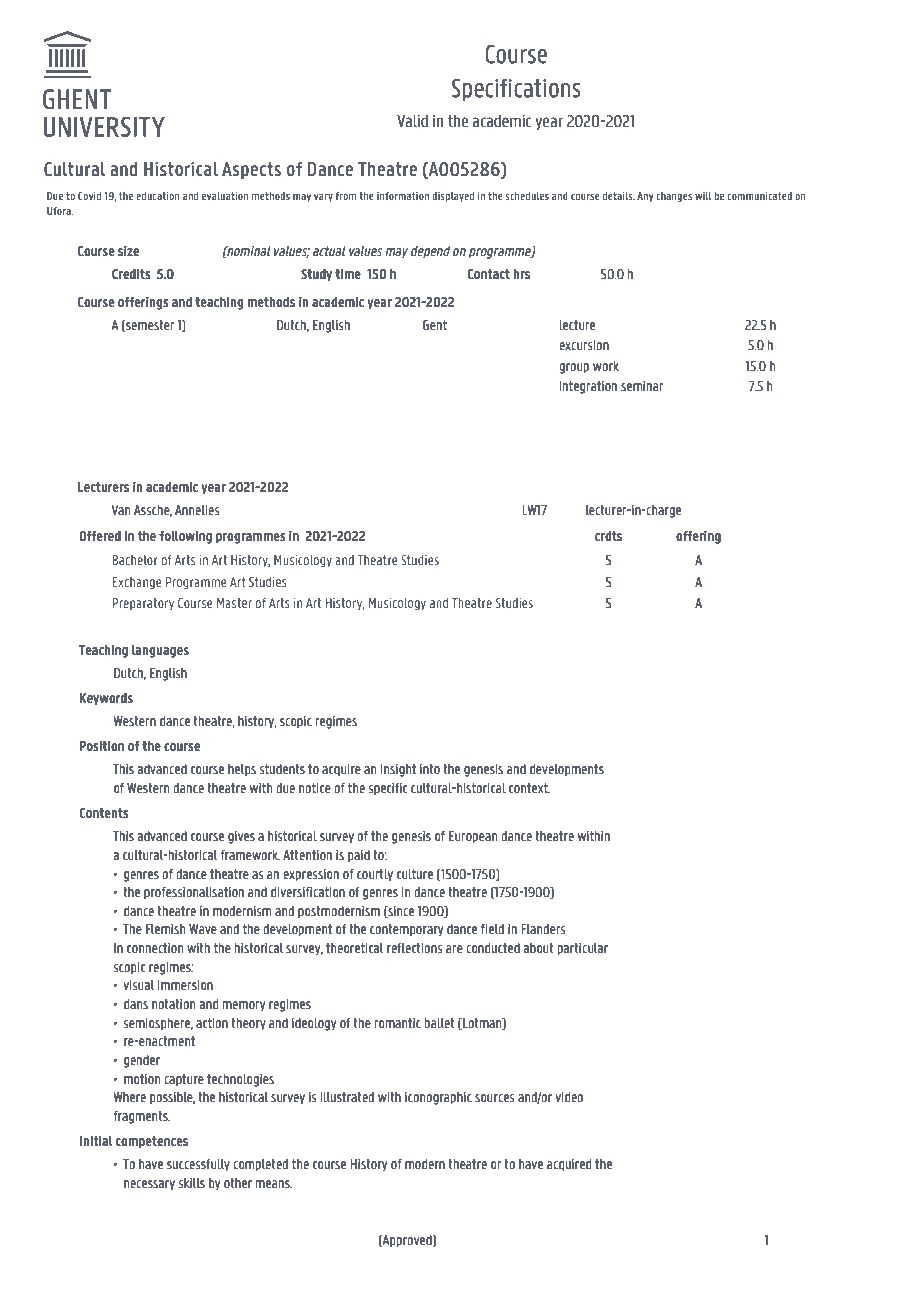 Image resolution: width=924 pixels, height=1308 pixels. What do you see at coordinates (152, 1142) in the image?
I see `competences` at bounding box center [152, 1142].
